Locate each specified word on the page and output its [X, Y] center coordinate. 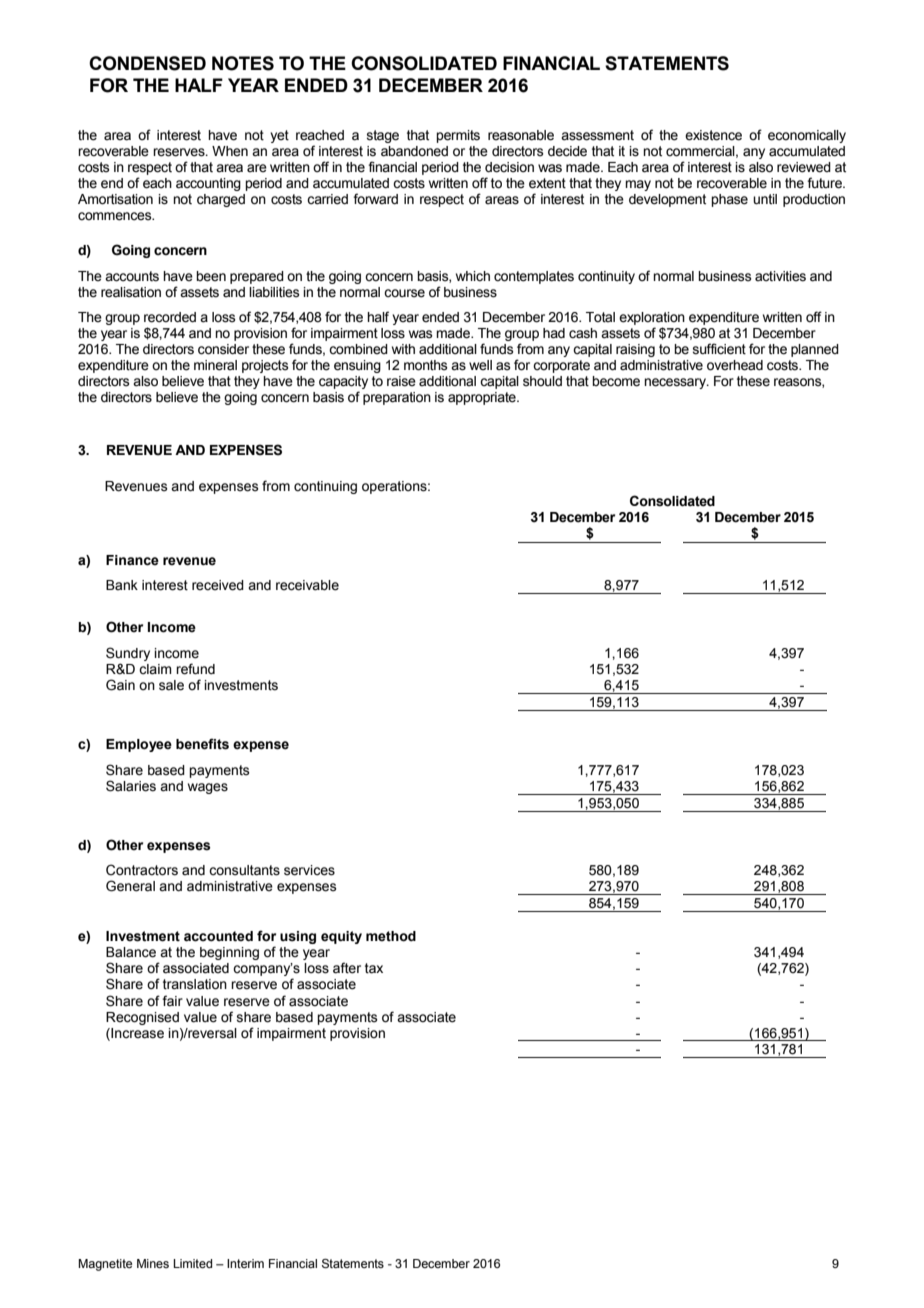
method [391, 936]
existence [713, 135]
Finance [132, 560]
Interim [245, 1263]
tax [374, 968]
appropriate [483, 398]
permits [458, 136]
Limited [192, 1263]
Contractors [142, 870]
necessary [676, 383]
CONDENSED [147, 63]
